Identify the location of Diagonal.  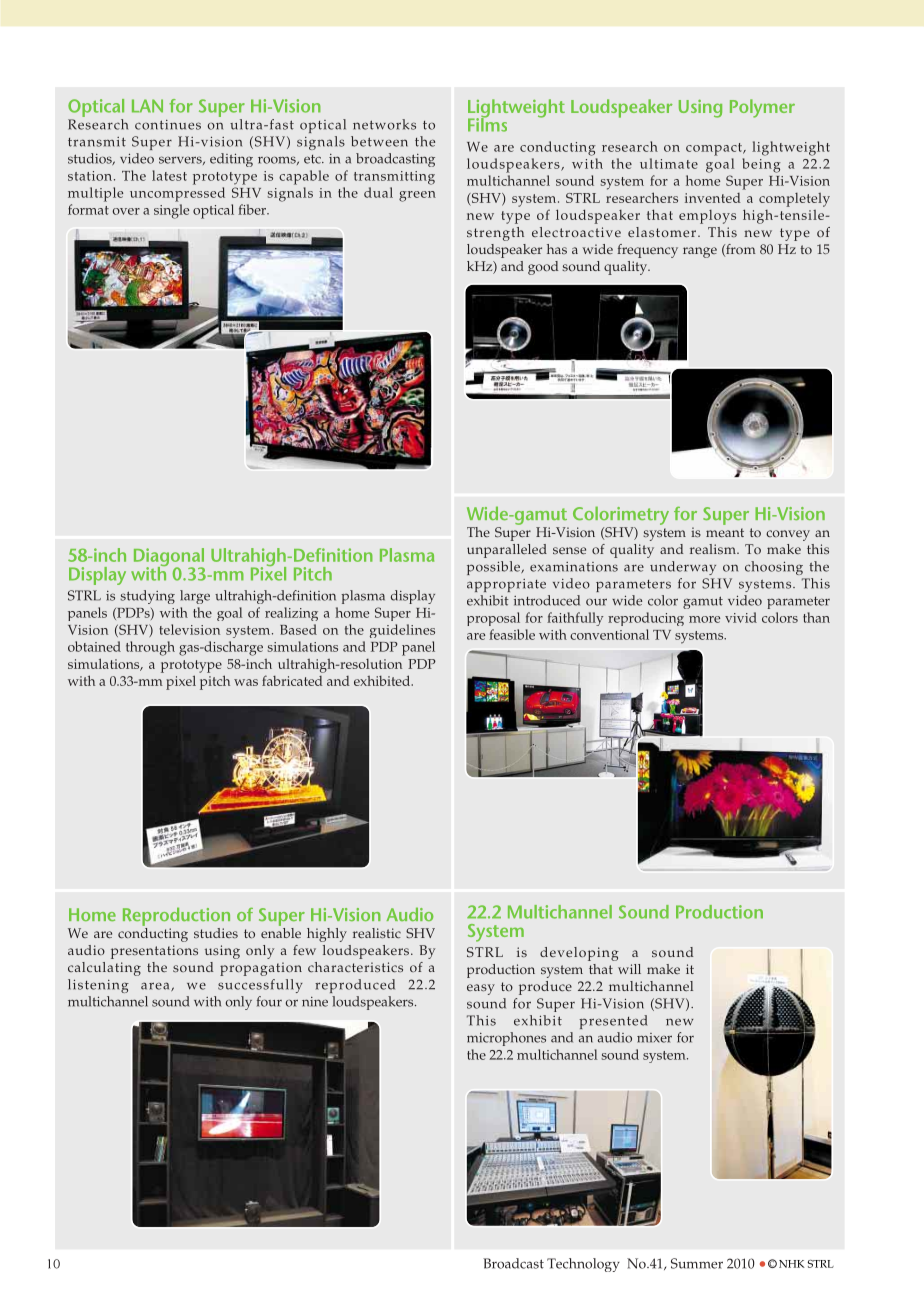
(169, 558).
